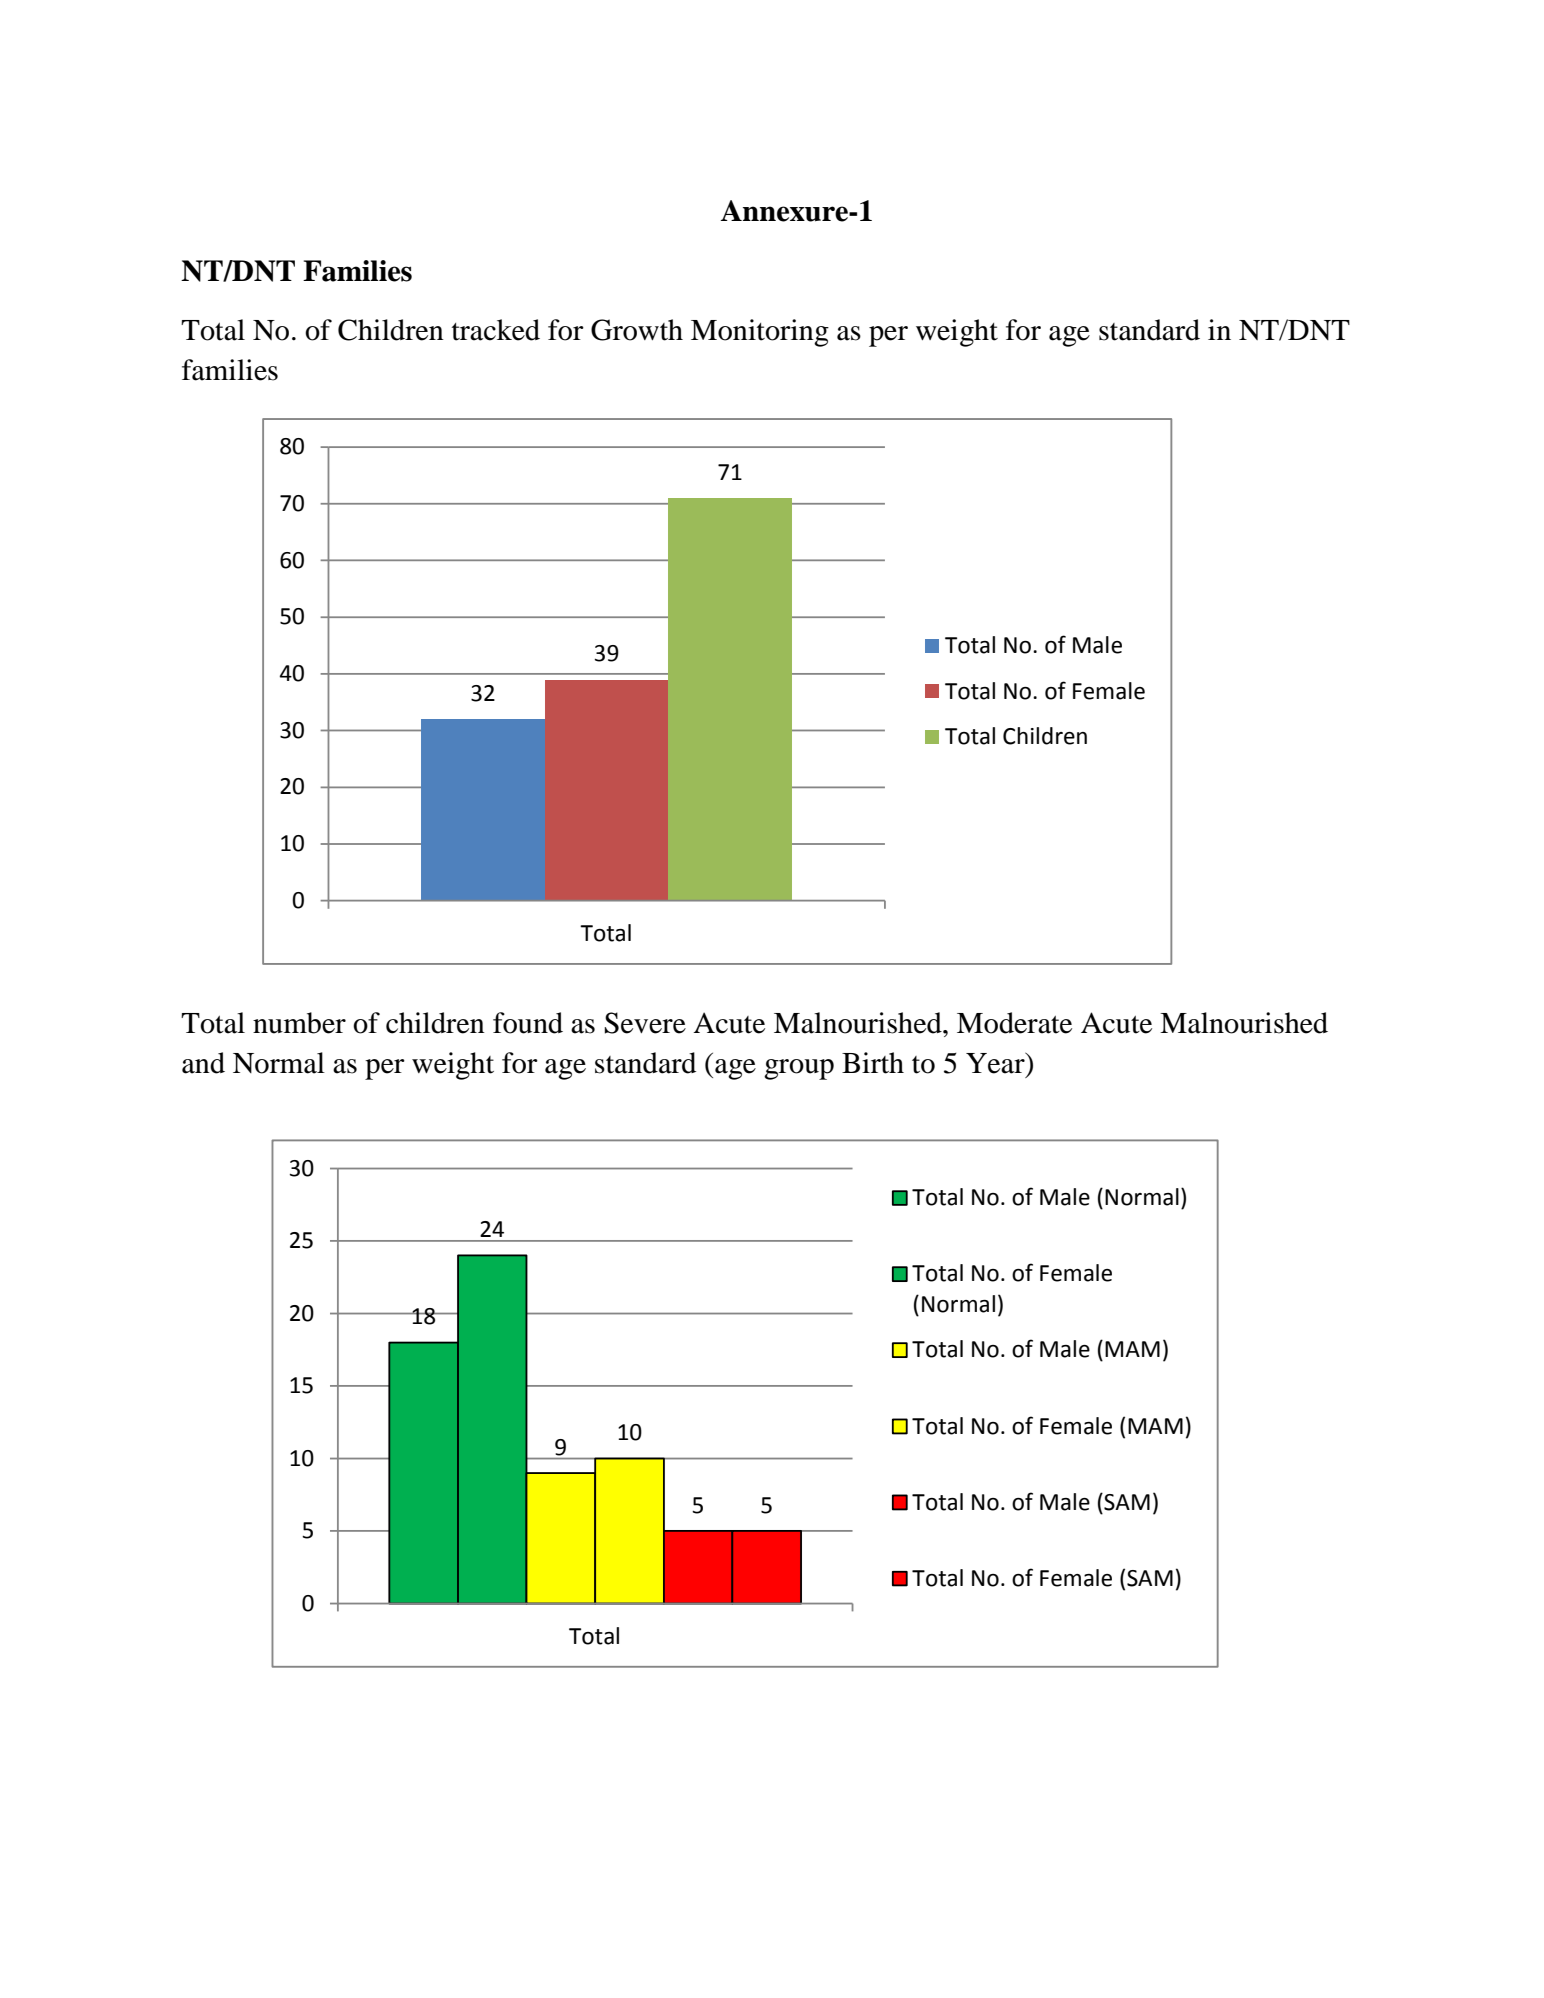  I want to click on Year, so click(996, 1063).
